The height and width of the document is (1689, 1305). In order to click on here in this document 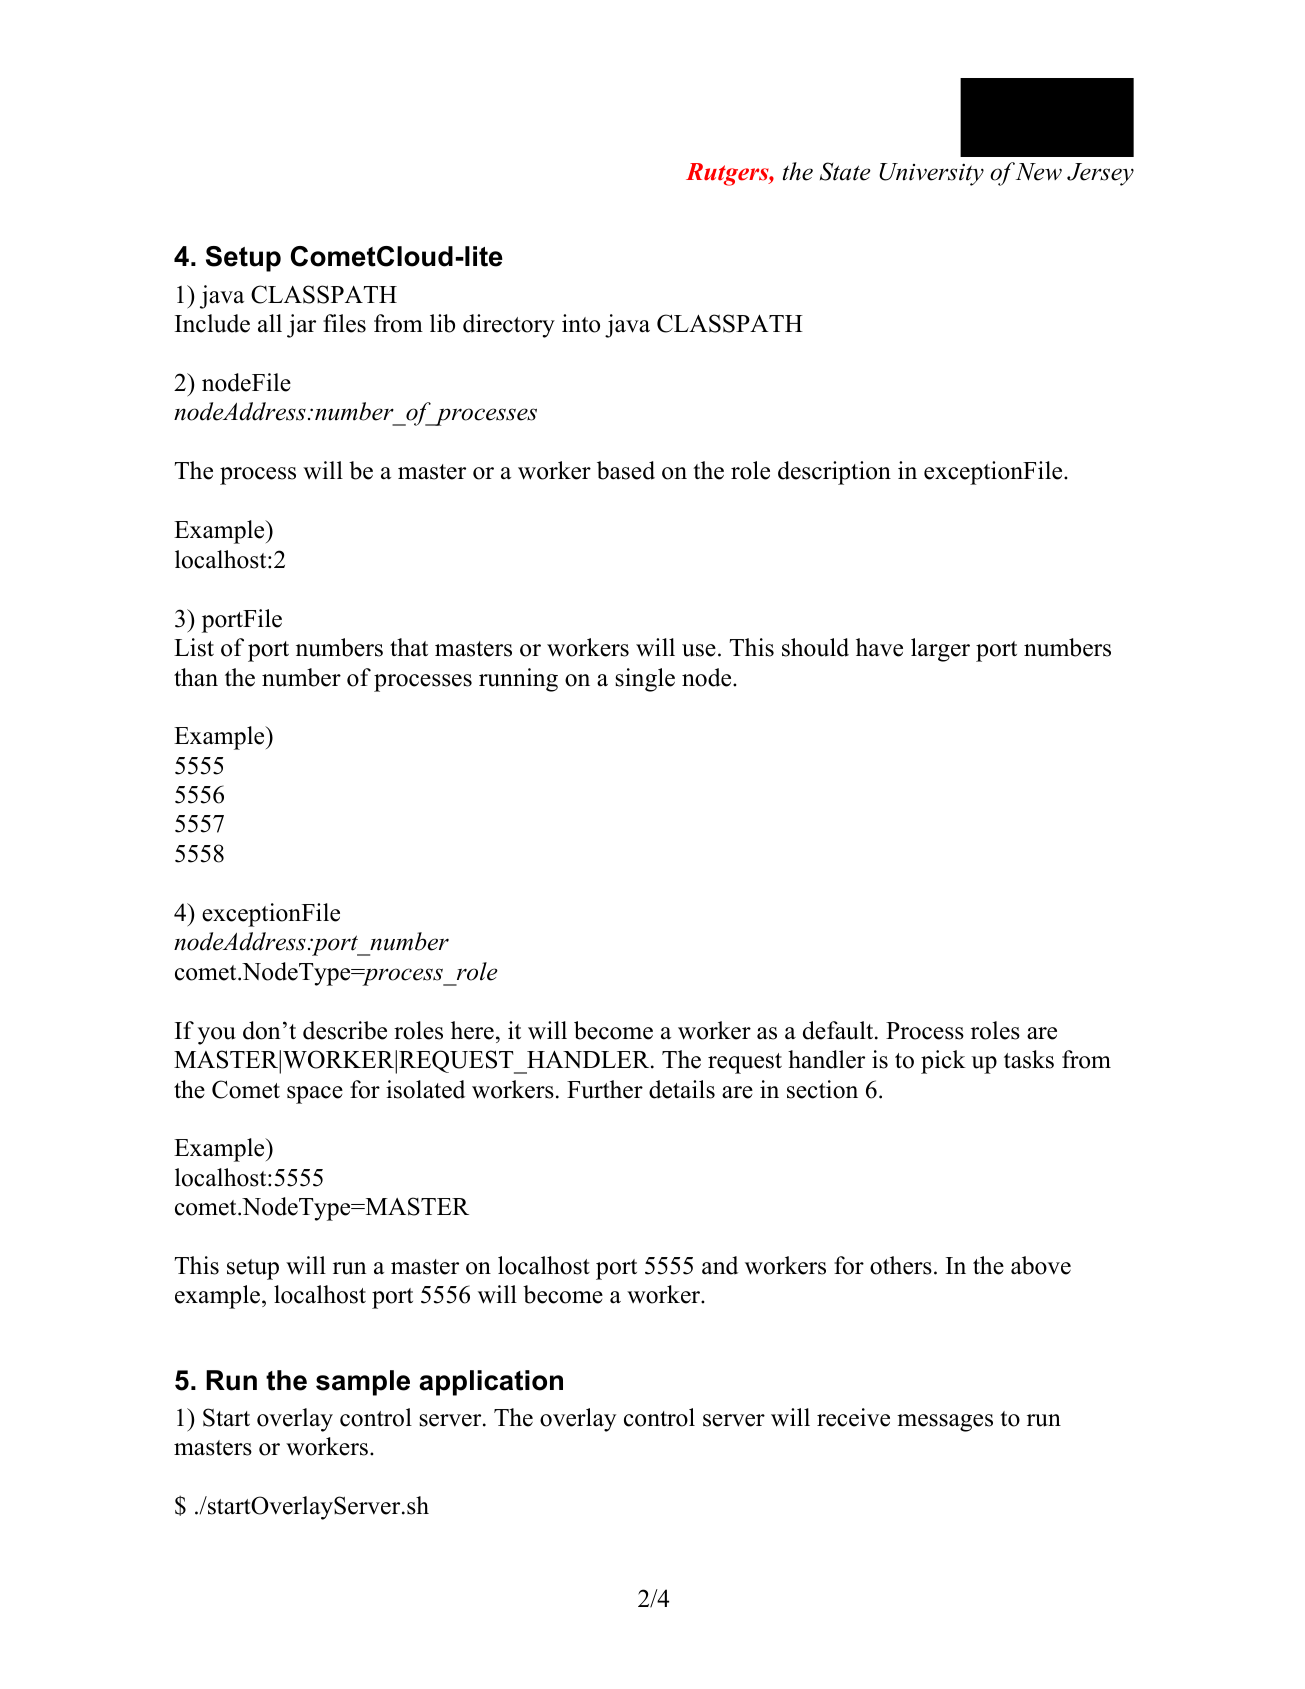, I will do `click(472, 1030)`.
